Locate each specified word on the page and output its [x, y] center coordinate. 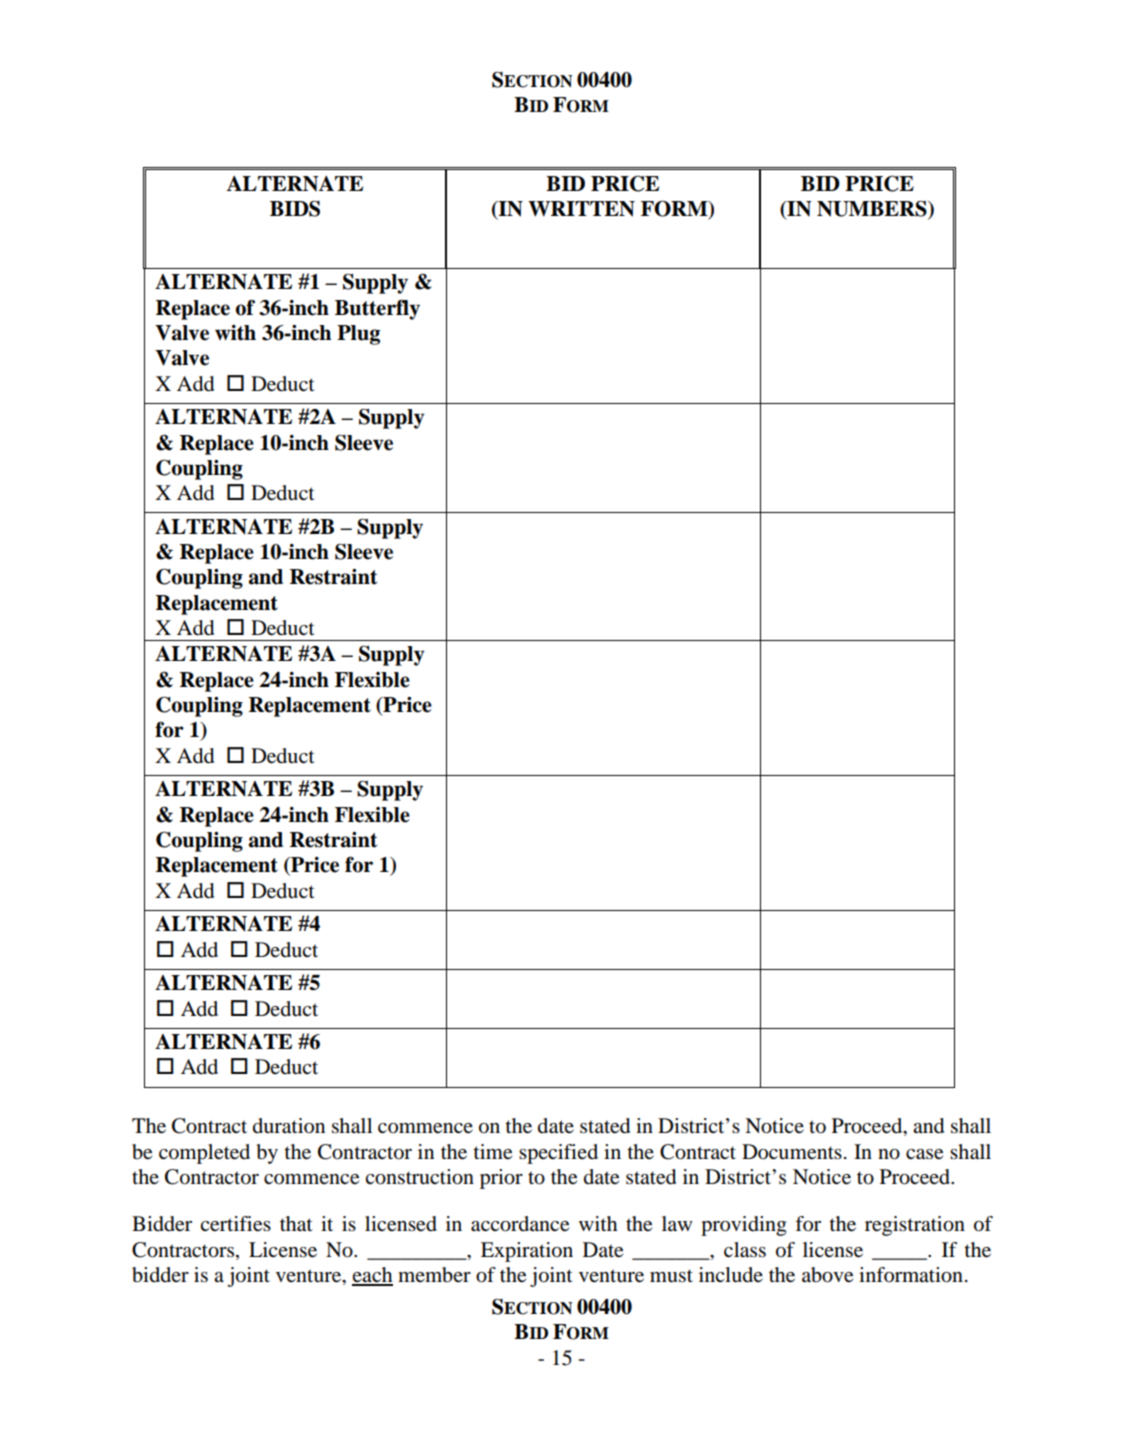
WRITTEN [581, 209]
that [296, 1224]
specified [558, 1154]
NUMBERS [873, 209]
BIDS [295, 209]
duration [289, 1126]
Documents [792, 1152]
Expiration [527, 1252]
